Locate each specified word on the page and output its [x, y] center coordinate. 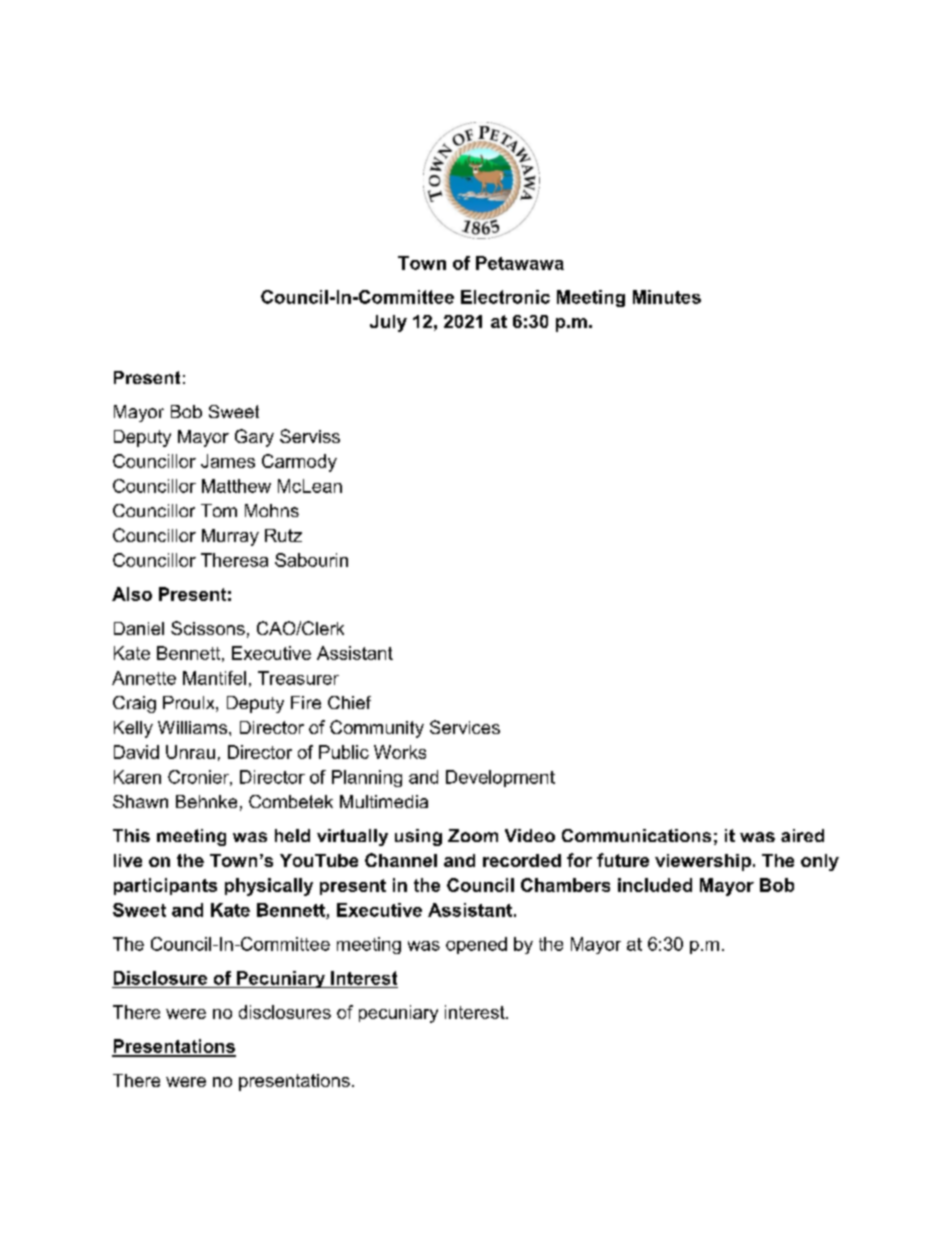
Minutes [667, 297]
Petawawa [520, 263]
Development [500, 778]
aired [802, 835]
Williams [194, 727]
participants [165, 886]
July [388, 323]
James [228, 461]
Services [465, 727]
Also [132, 594]
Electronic [505, 297]
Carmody [299, 463]
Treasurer [298, 678]
